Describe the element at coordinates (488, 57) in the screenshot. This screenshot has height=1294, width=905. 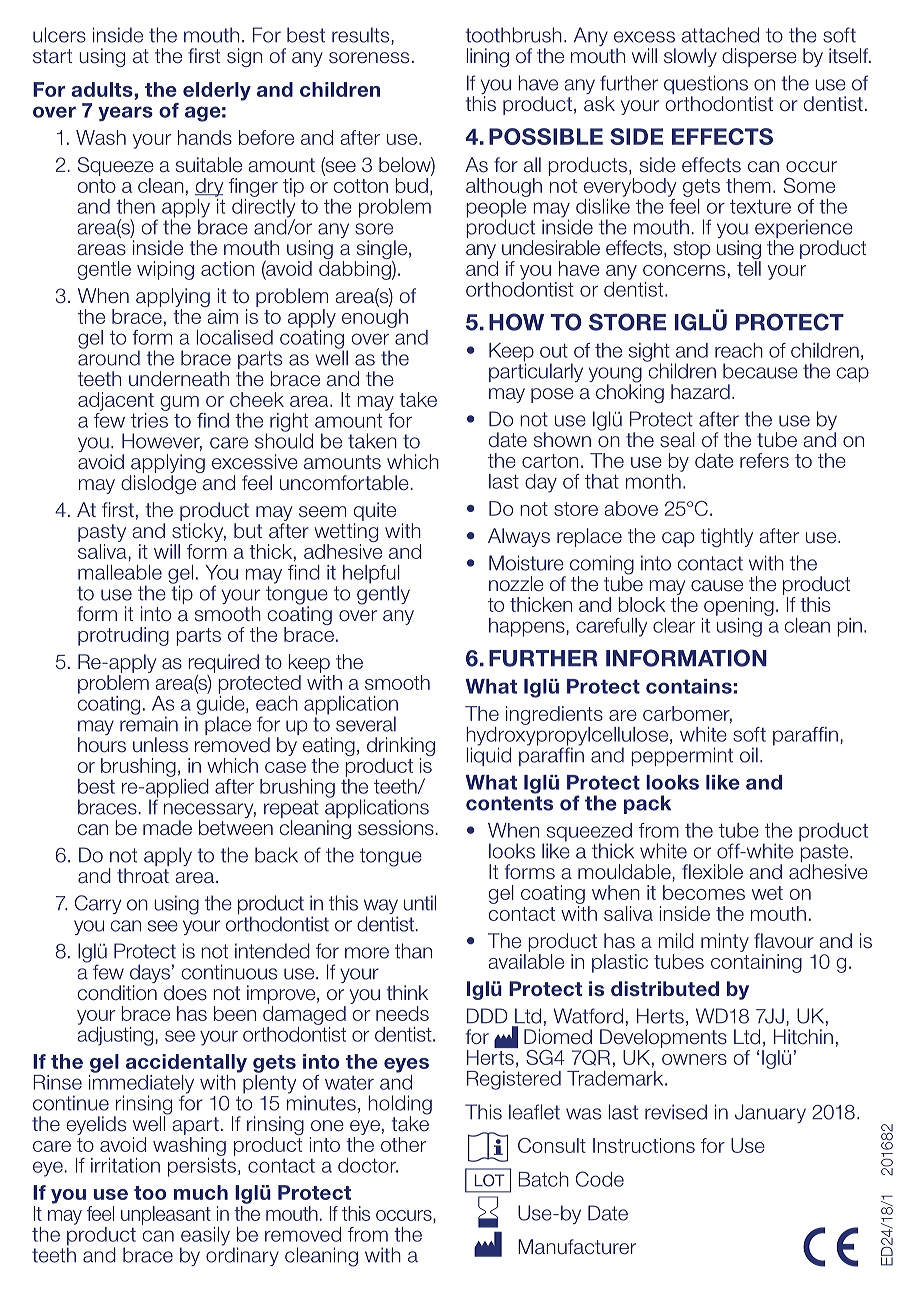
I see `lining` at that location.
